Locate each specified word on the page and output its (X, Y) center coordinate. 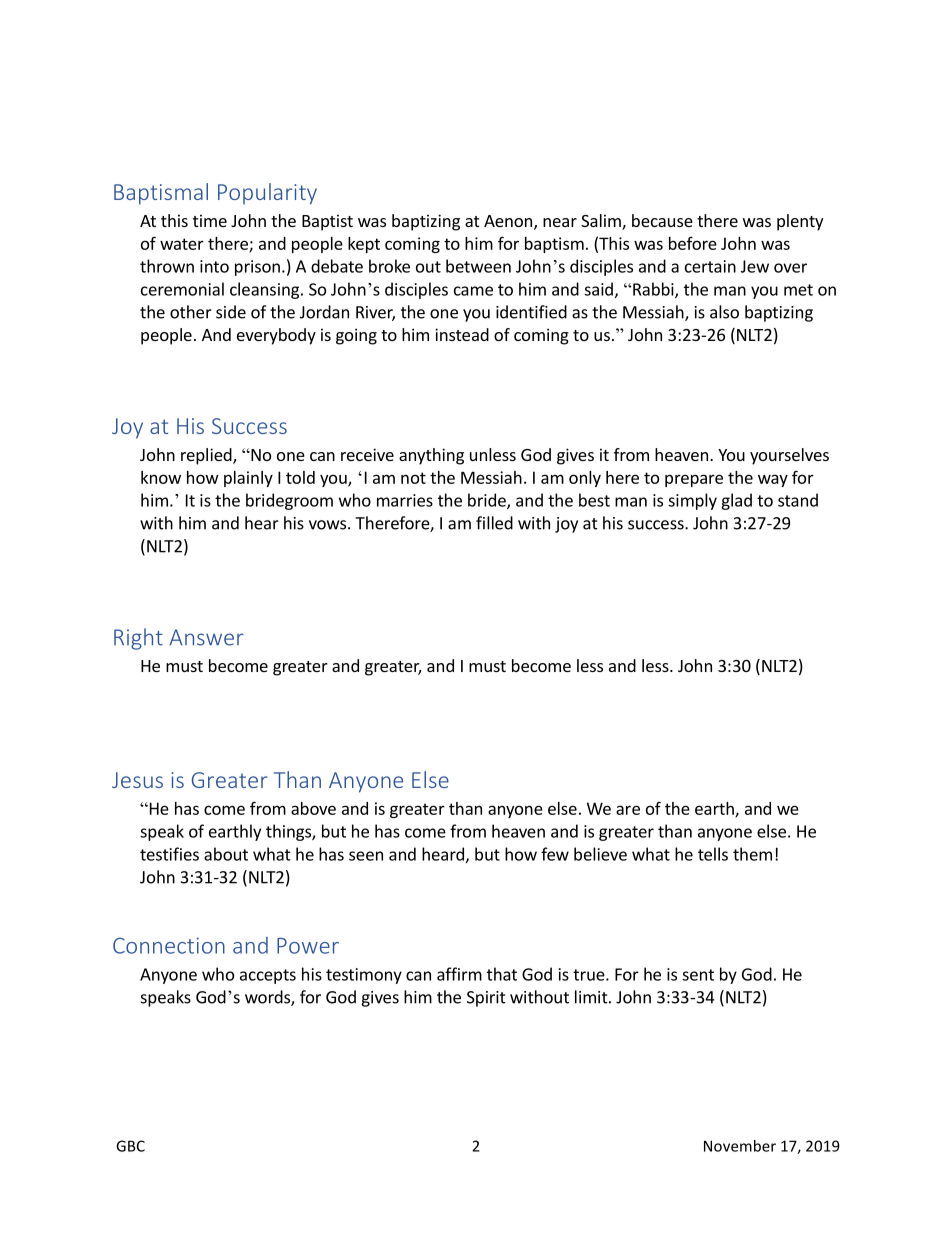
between (478, 266)
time (210, 220)
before (693, 243)
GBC (130, 1146)
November (740, 1146)
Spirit (486, 999)
